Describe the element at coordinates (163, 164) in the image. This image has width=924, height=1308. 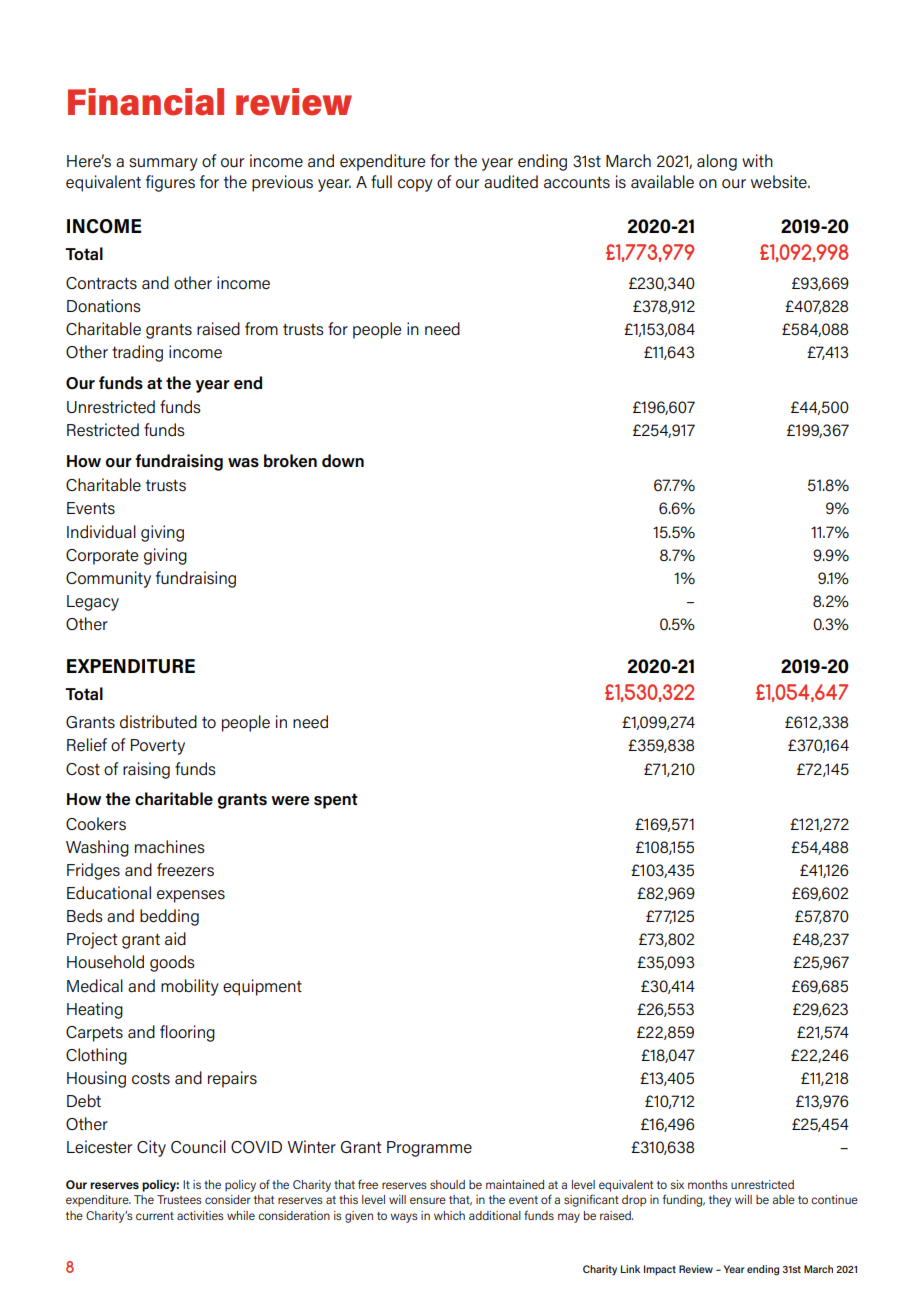
I see `summary` at that location.
